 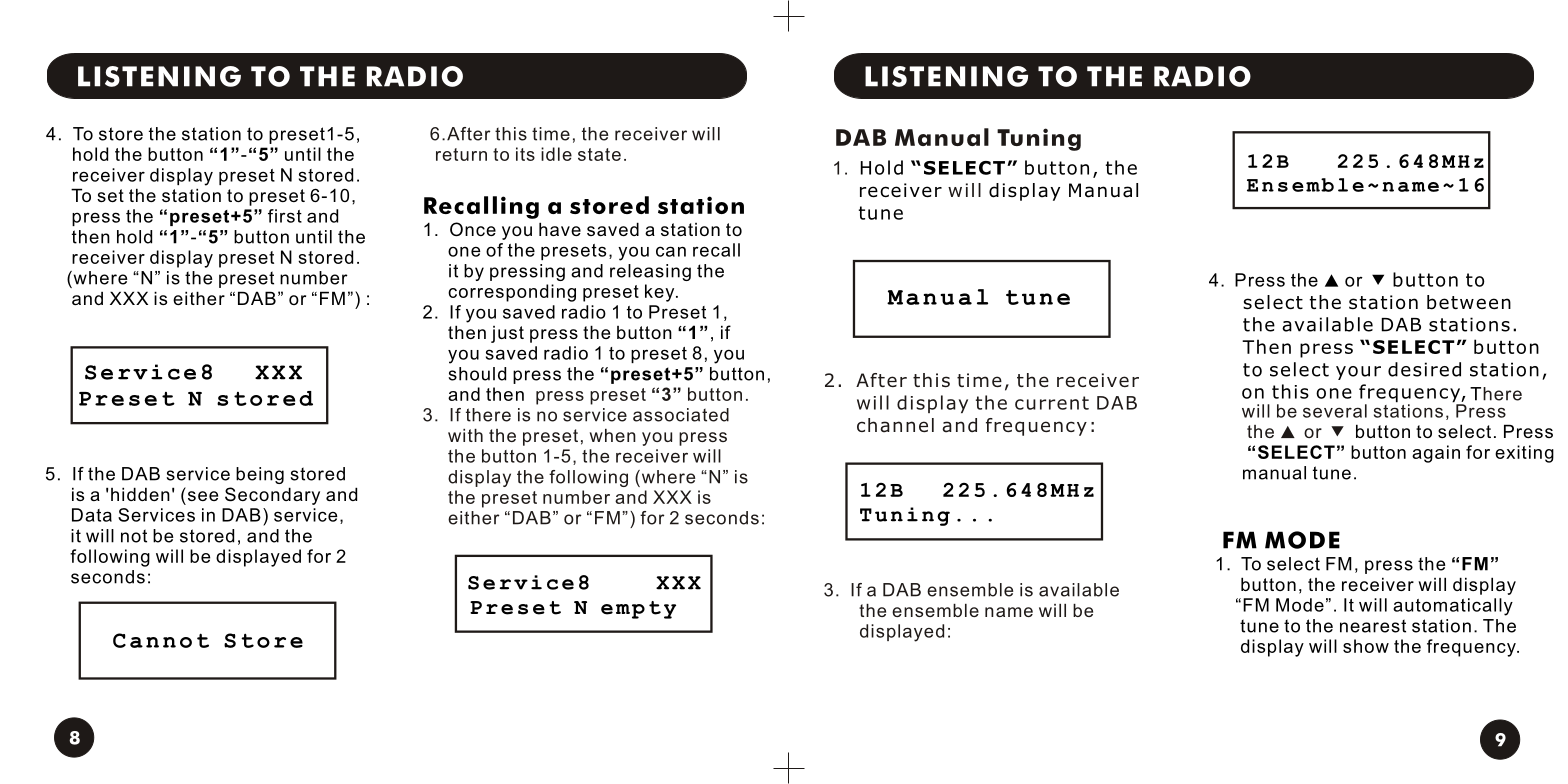 I want to click on channel, so click(x=895, y=425).
